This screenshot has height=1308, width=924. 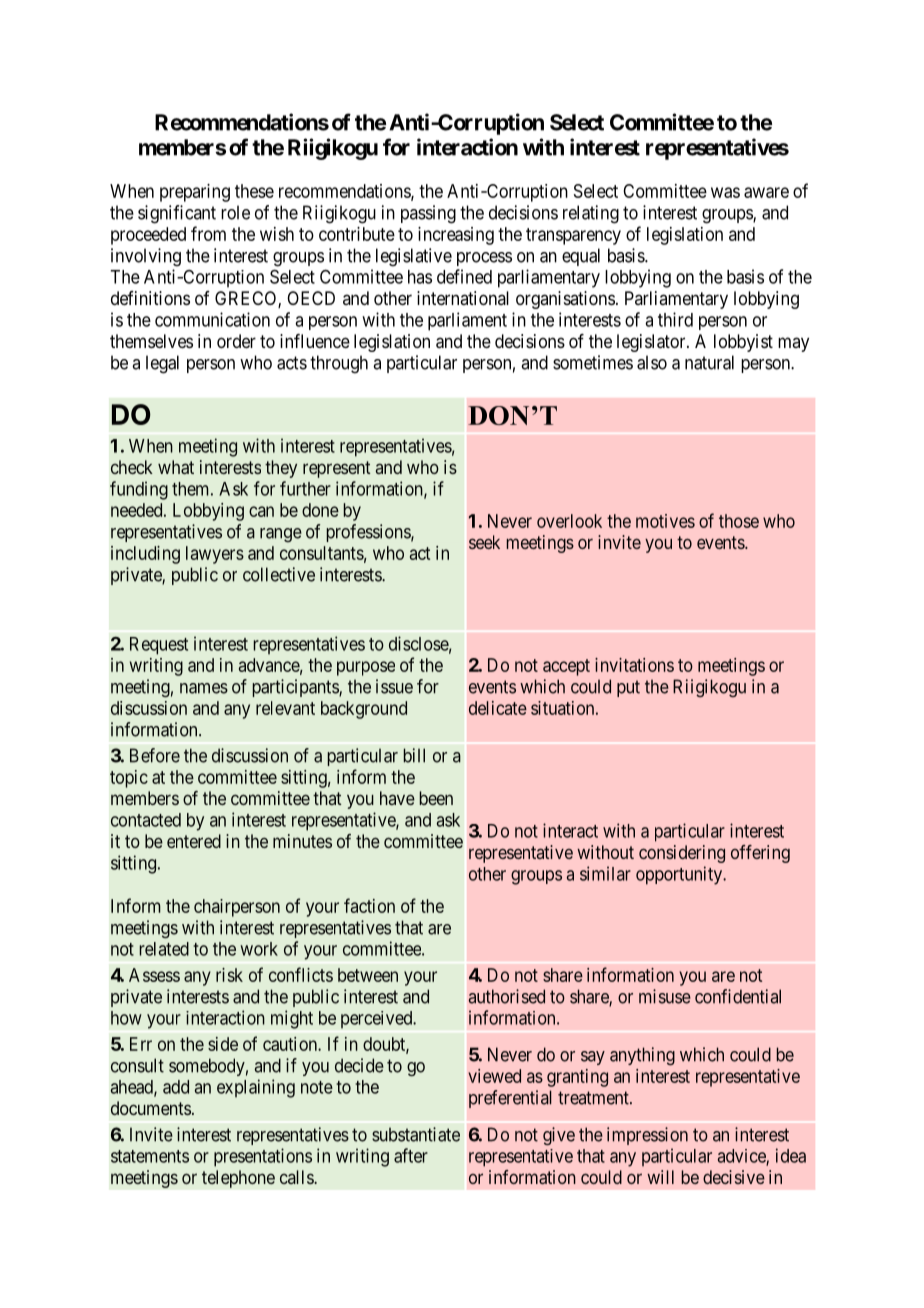 I want to click on seek, so click(x=484, y=542).
